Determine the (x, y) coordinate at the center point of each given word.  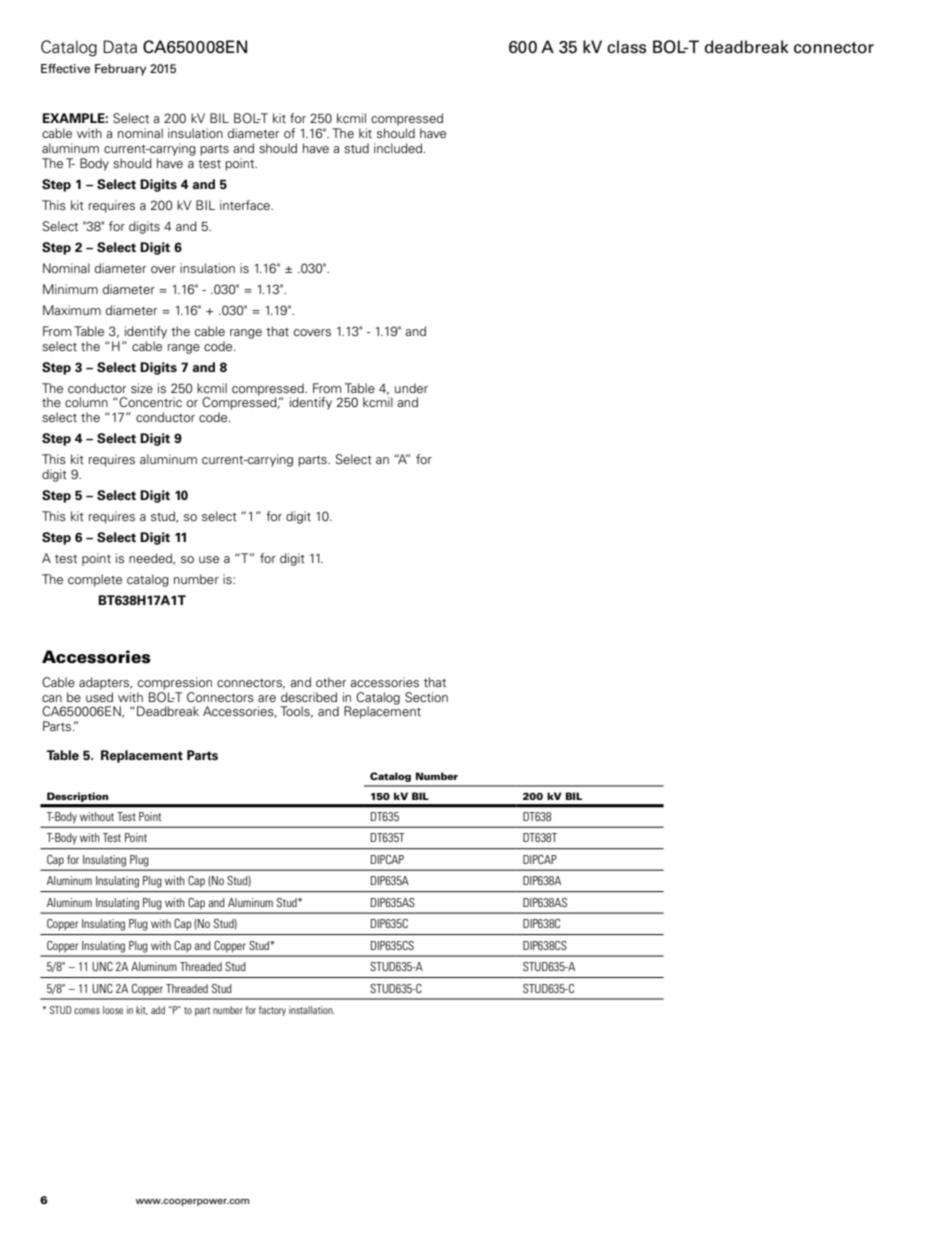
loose (113, 1010)
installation (312, 1010)
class (627, 47)
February (120, 70)
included (398, 148)
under (411, 388)
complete (95, 580)
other (331, 682)
